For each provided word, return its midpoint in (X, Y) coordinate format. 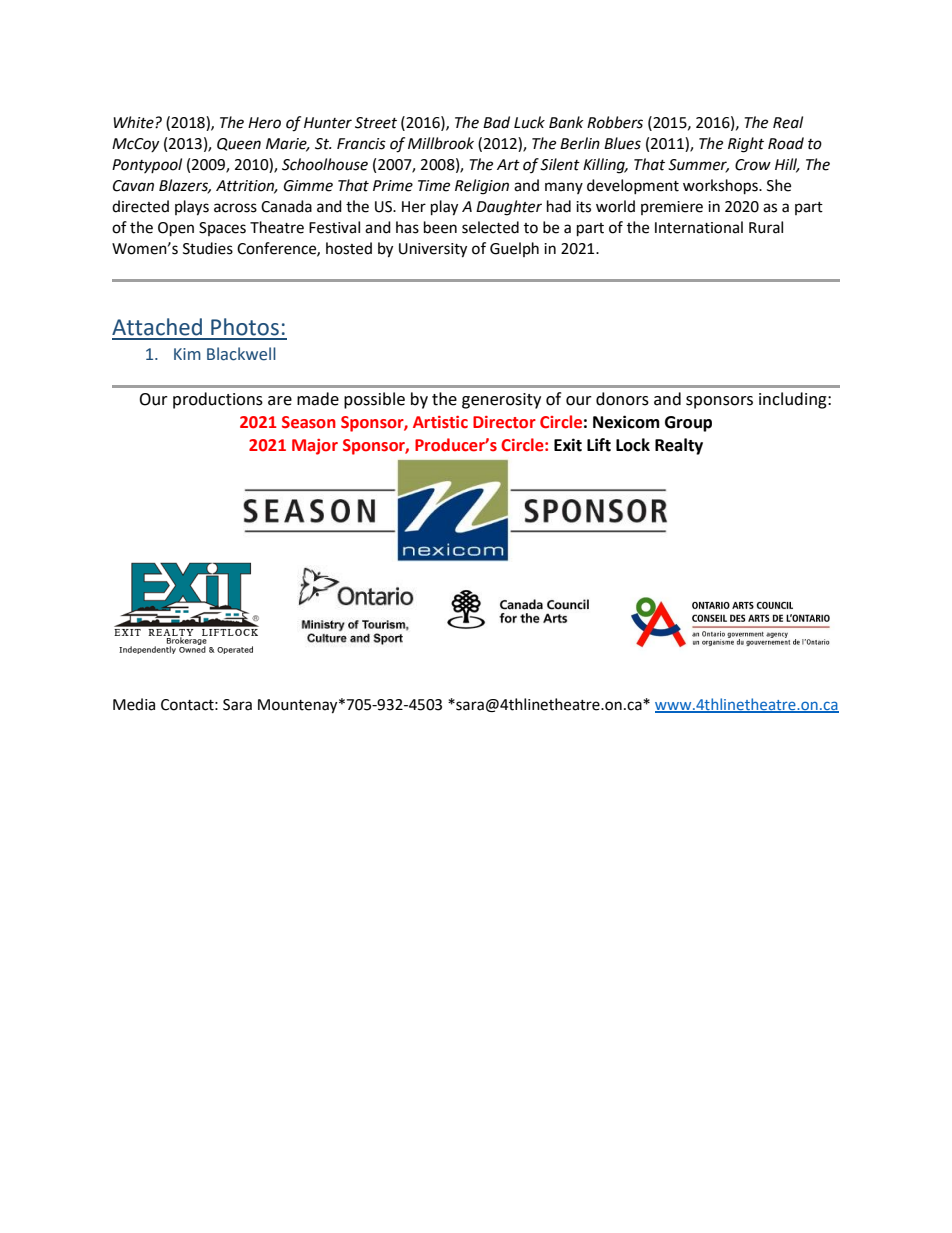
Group (688, 424)
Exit (568, 445)
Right (746, 145)
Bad (496, 122)
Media (134, 704)
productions (218, 400)
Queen (239, 144)
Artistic (440, 422)
